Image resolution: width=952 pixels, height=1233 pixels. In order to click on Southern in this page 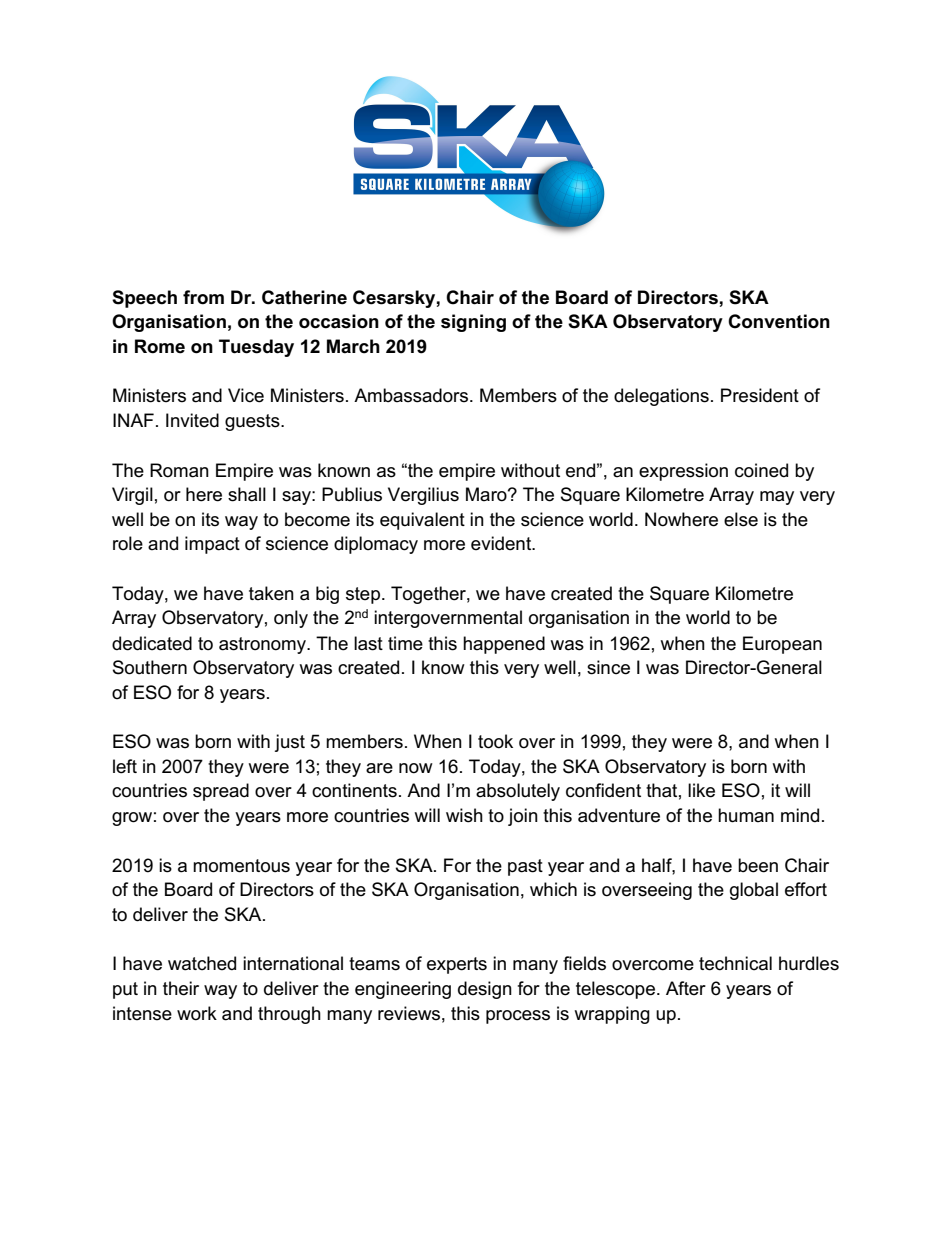, I will do `click(150, 667)`.
